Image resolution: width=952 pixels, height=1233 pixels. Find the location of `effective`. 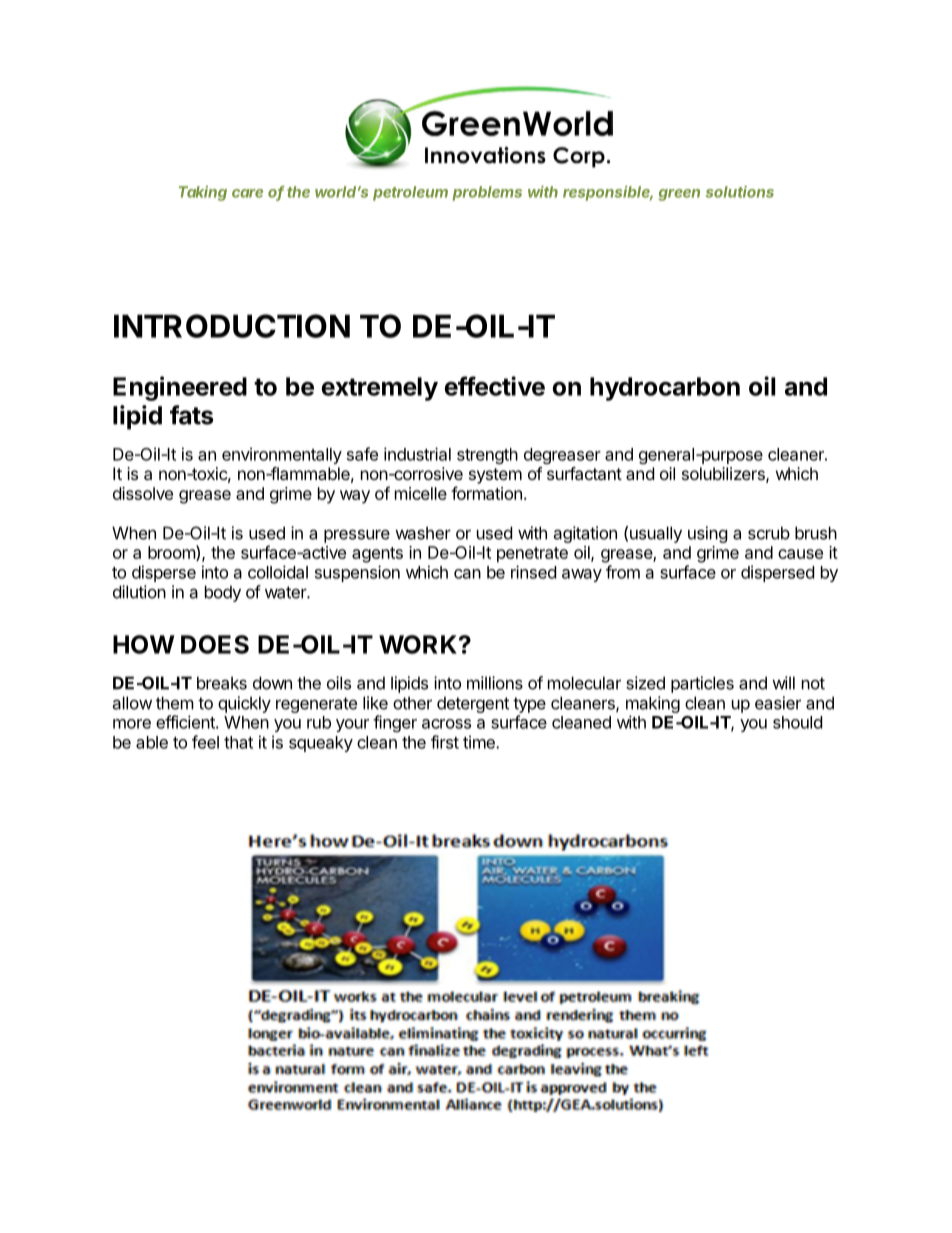

effective is located at coordinates (494, 386).
